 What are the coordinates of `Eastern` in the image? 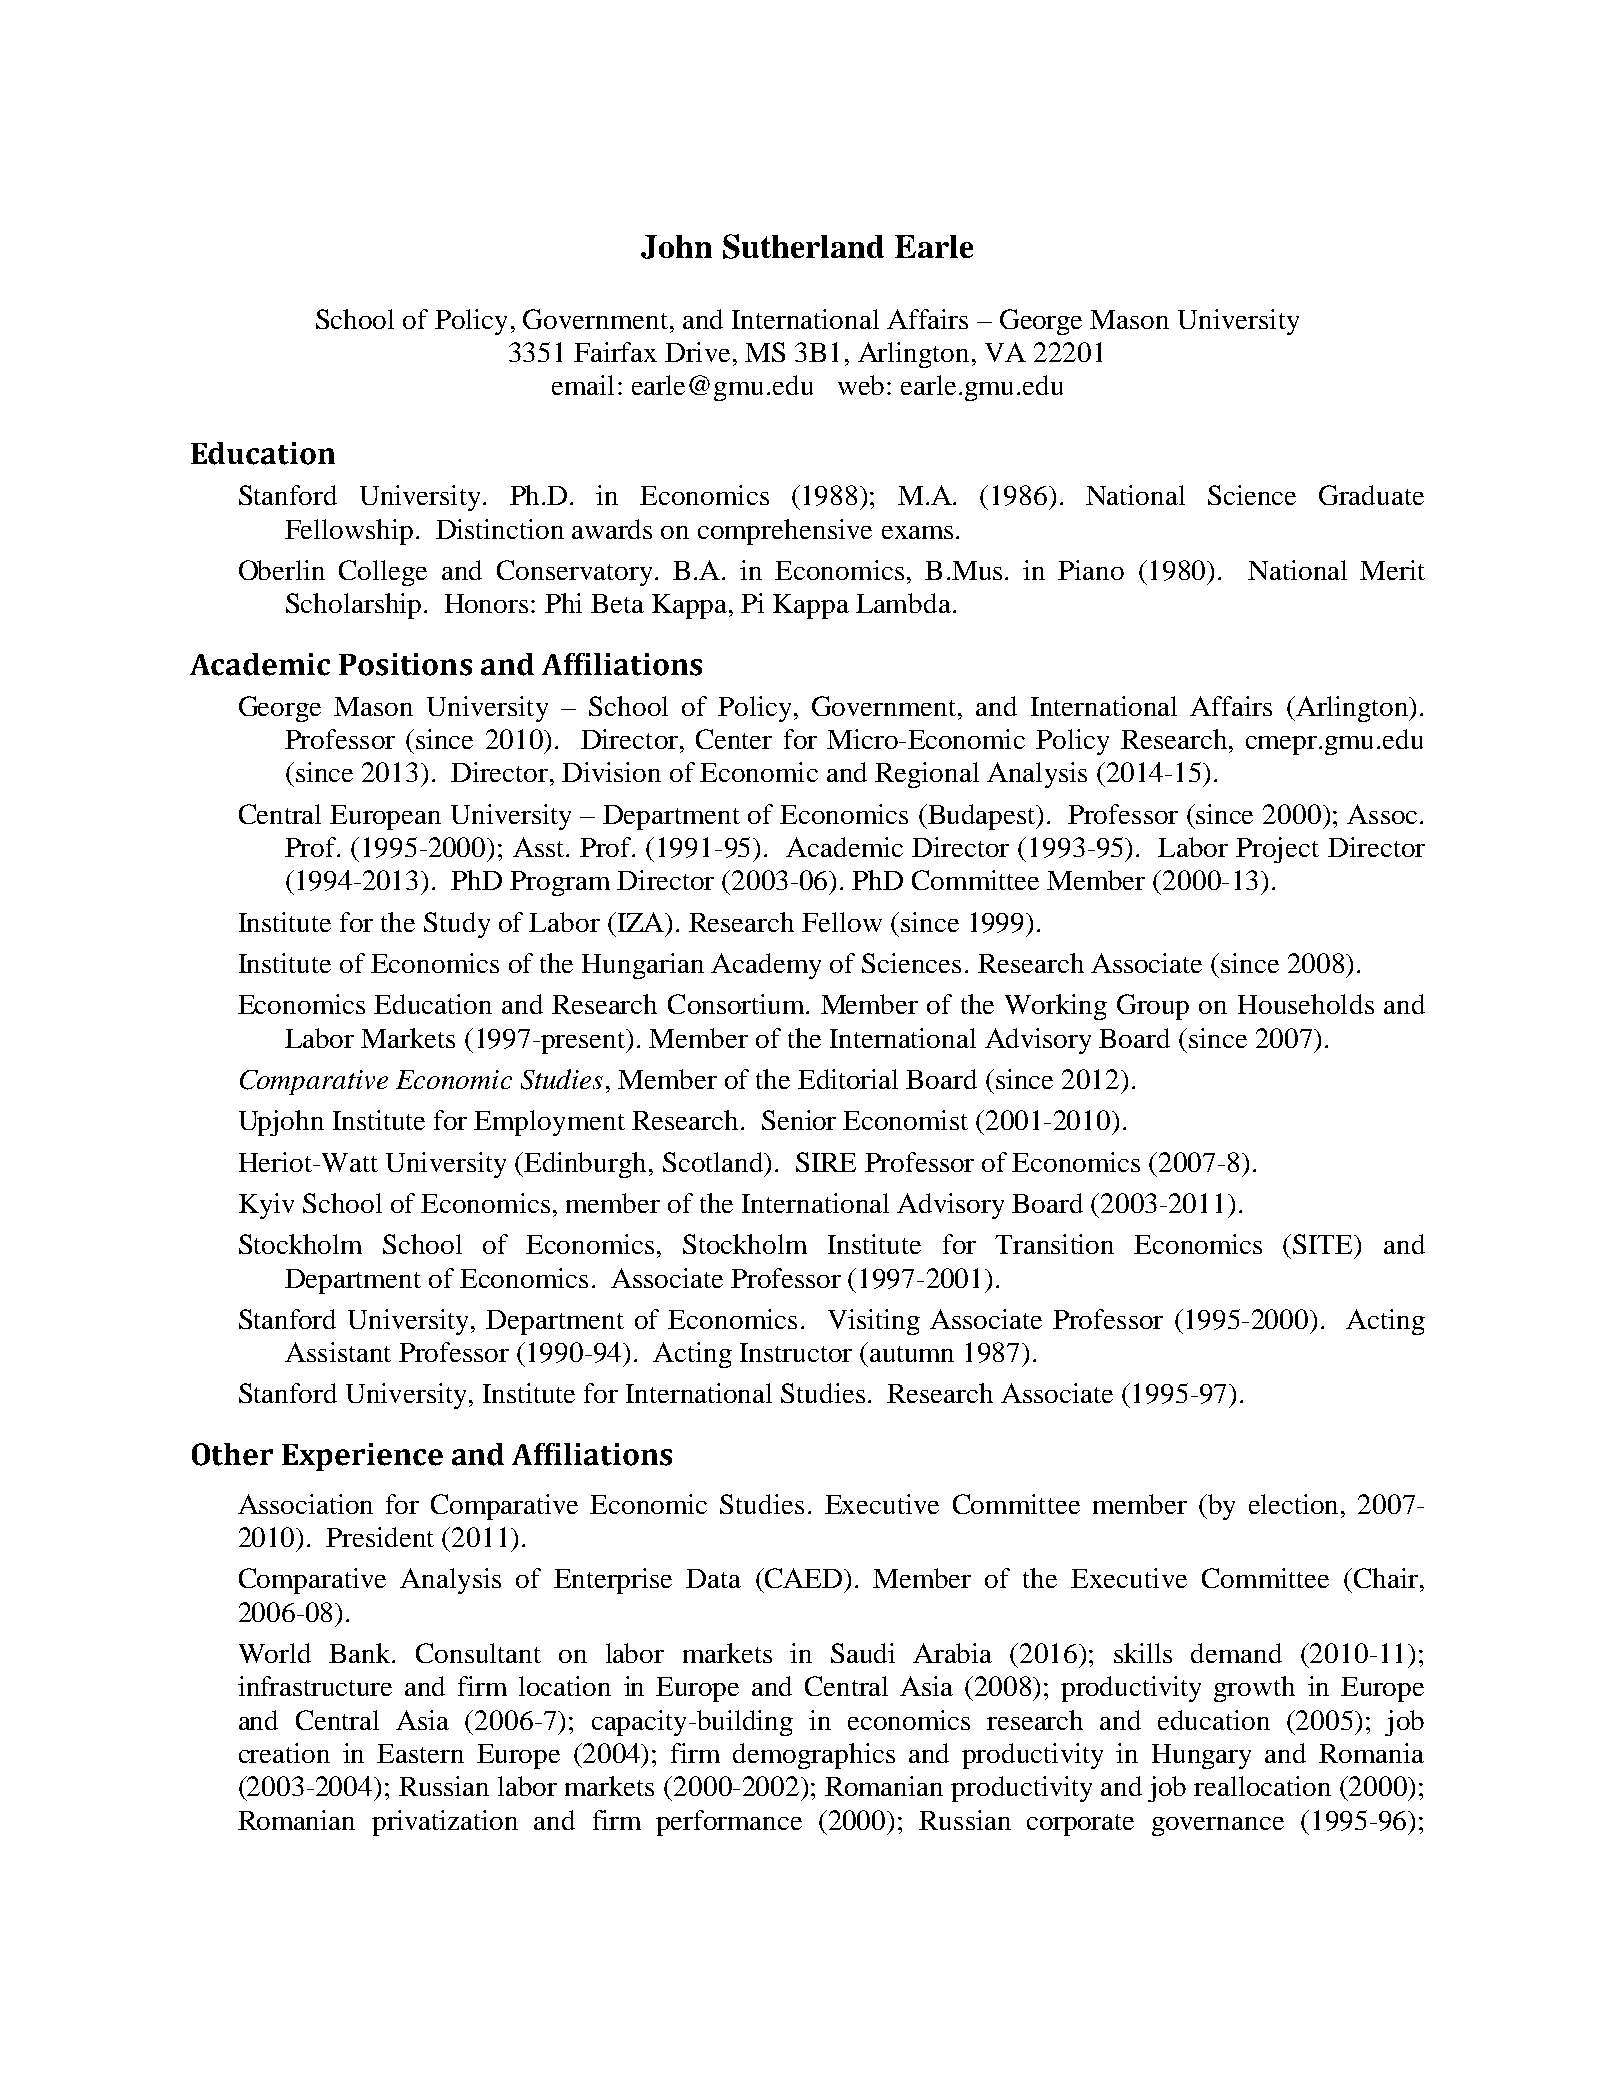 It's located at (420, 1753).
